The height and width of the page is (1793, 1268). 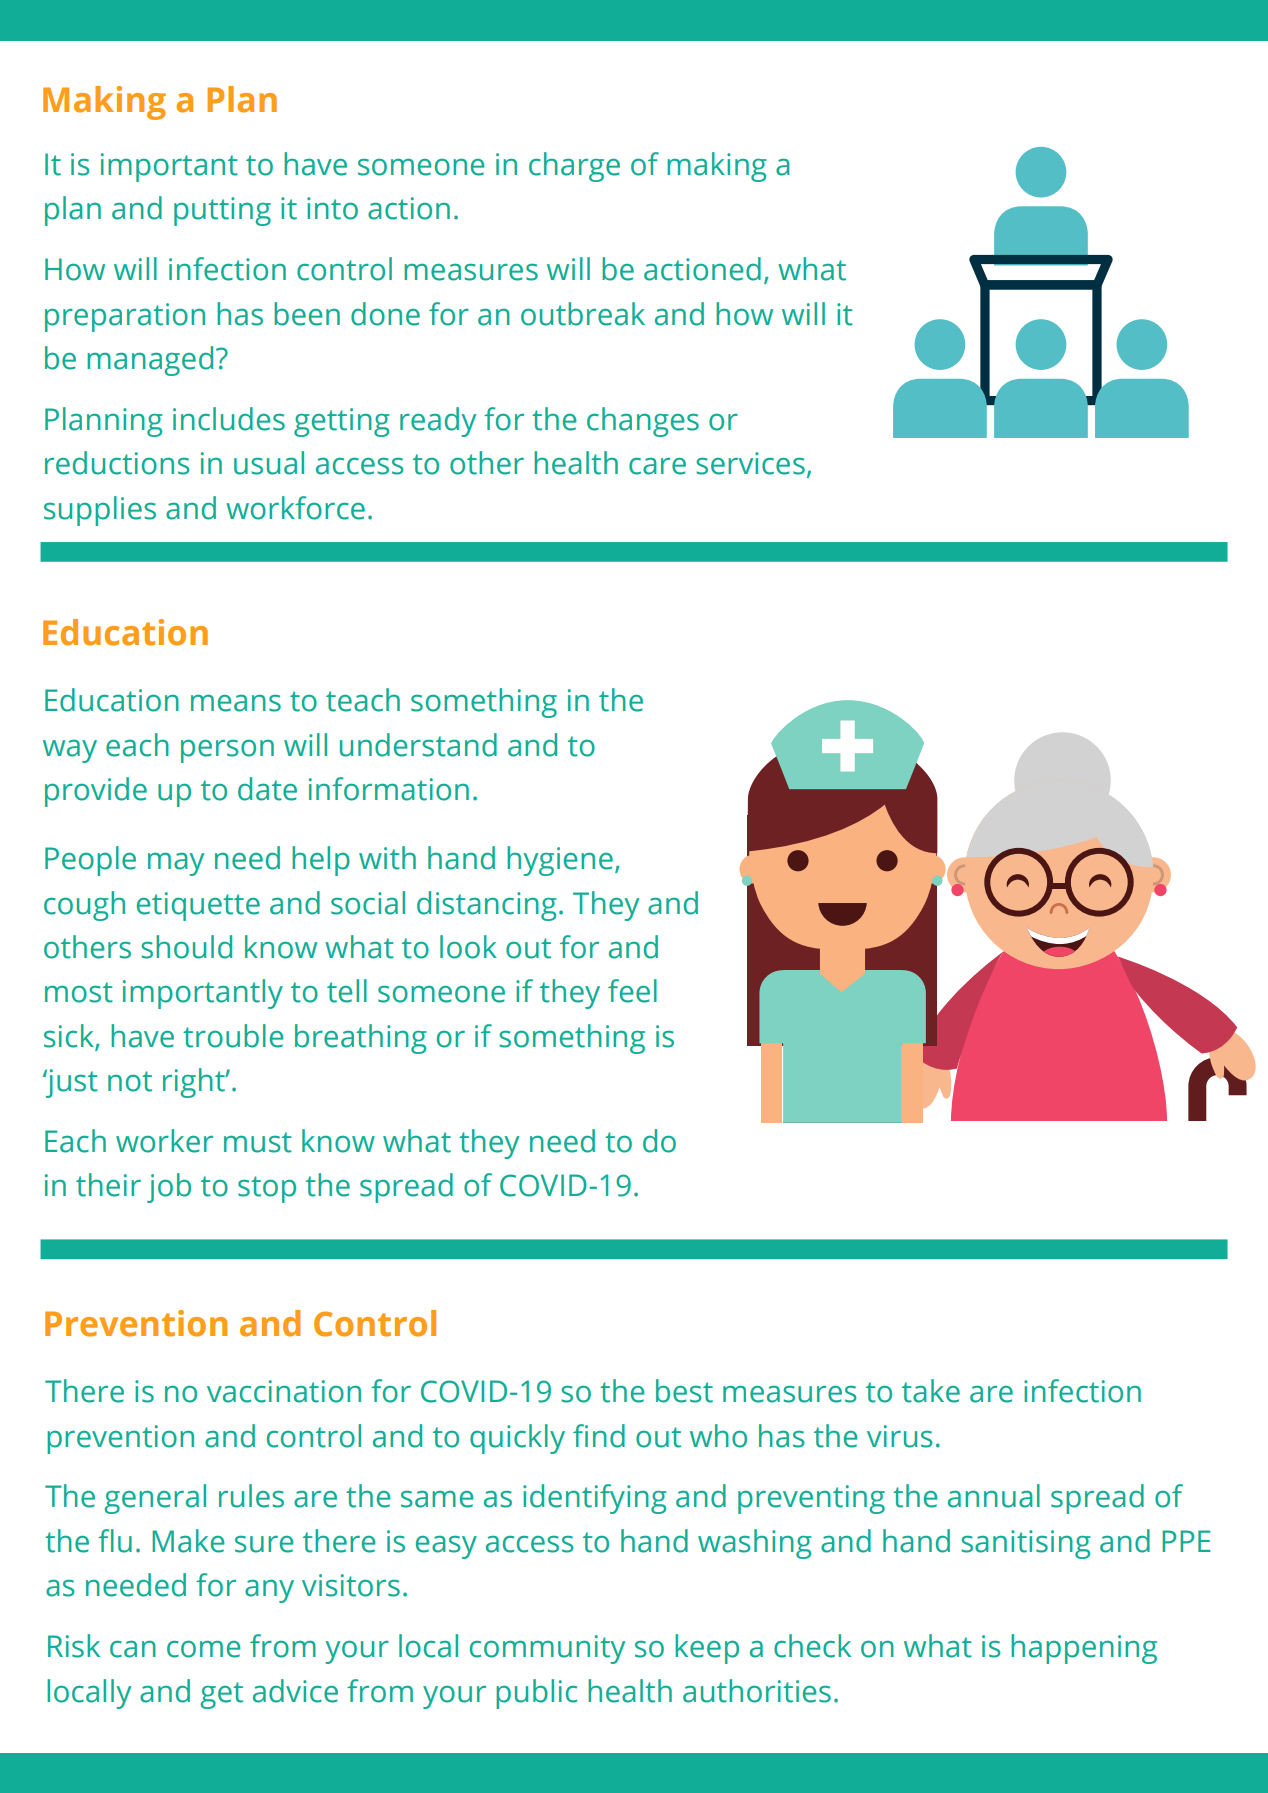 What do you see at coordinates (750, 463) in the page?
I see `services` at bounding box center [750, 463].
